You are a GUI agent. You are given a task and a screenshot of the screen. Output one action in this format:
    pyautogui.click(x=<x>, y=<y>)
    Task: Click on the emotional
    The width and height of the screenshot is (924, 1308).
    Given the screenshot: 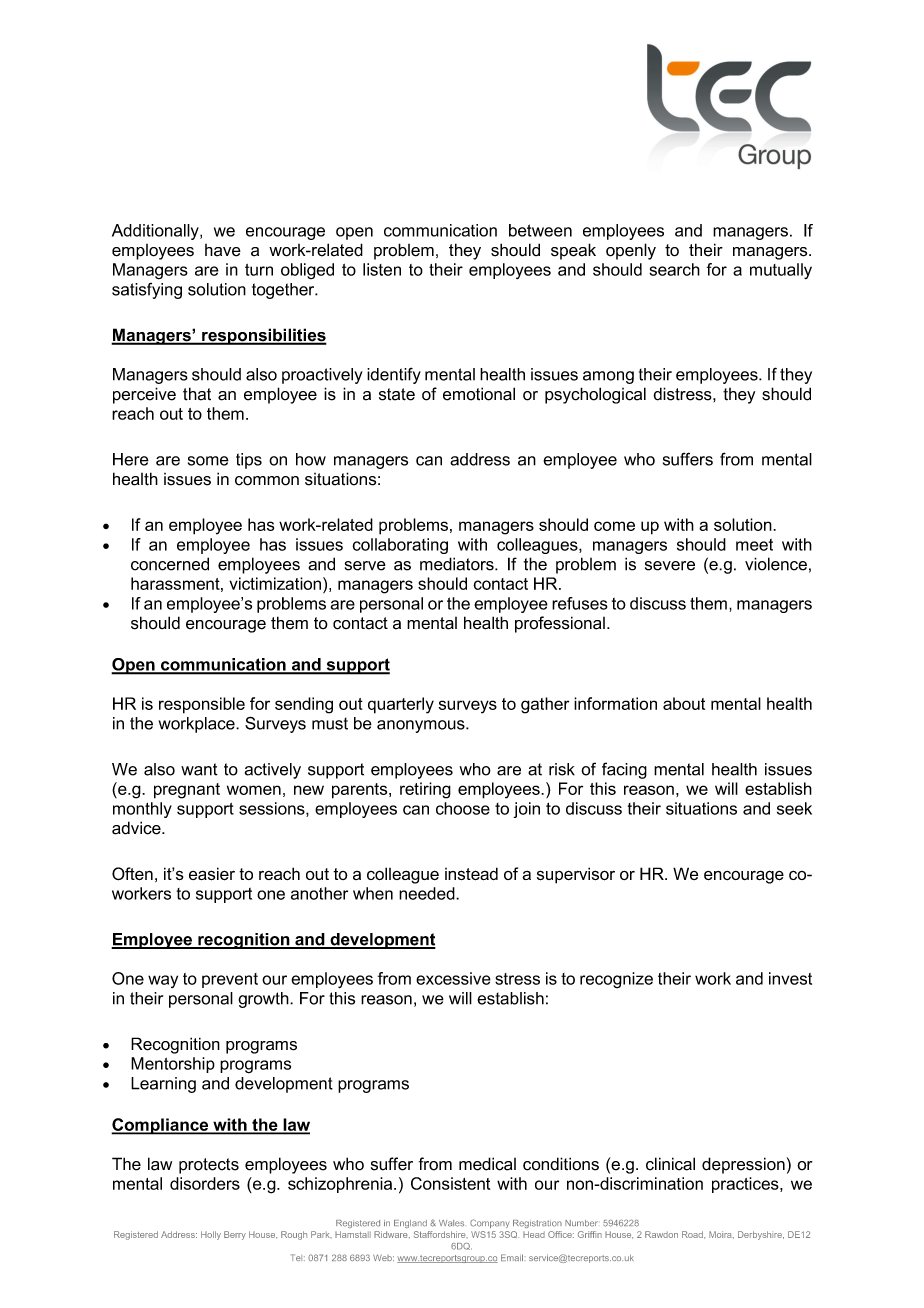 What is the action you would take?
    pyautogui.click(x=479, y=394)
